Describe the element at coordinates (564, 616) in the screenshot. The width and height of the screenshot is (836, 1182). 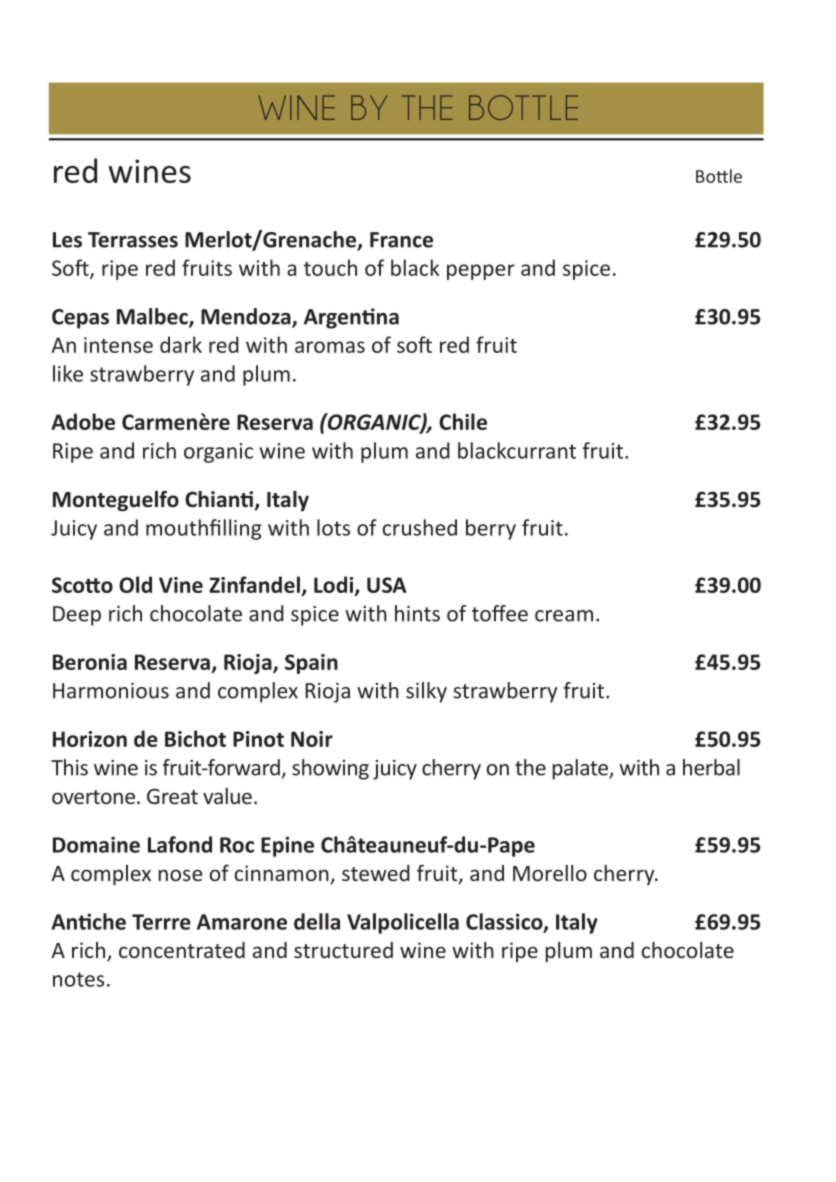
I see `cream` at that location.
